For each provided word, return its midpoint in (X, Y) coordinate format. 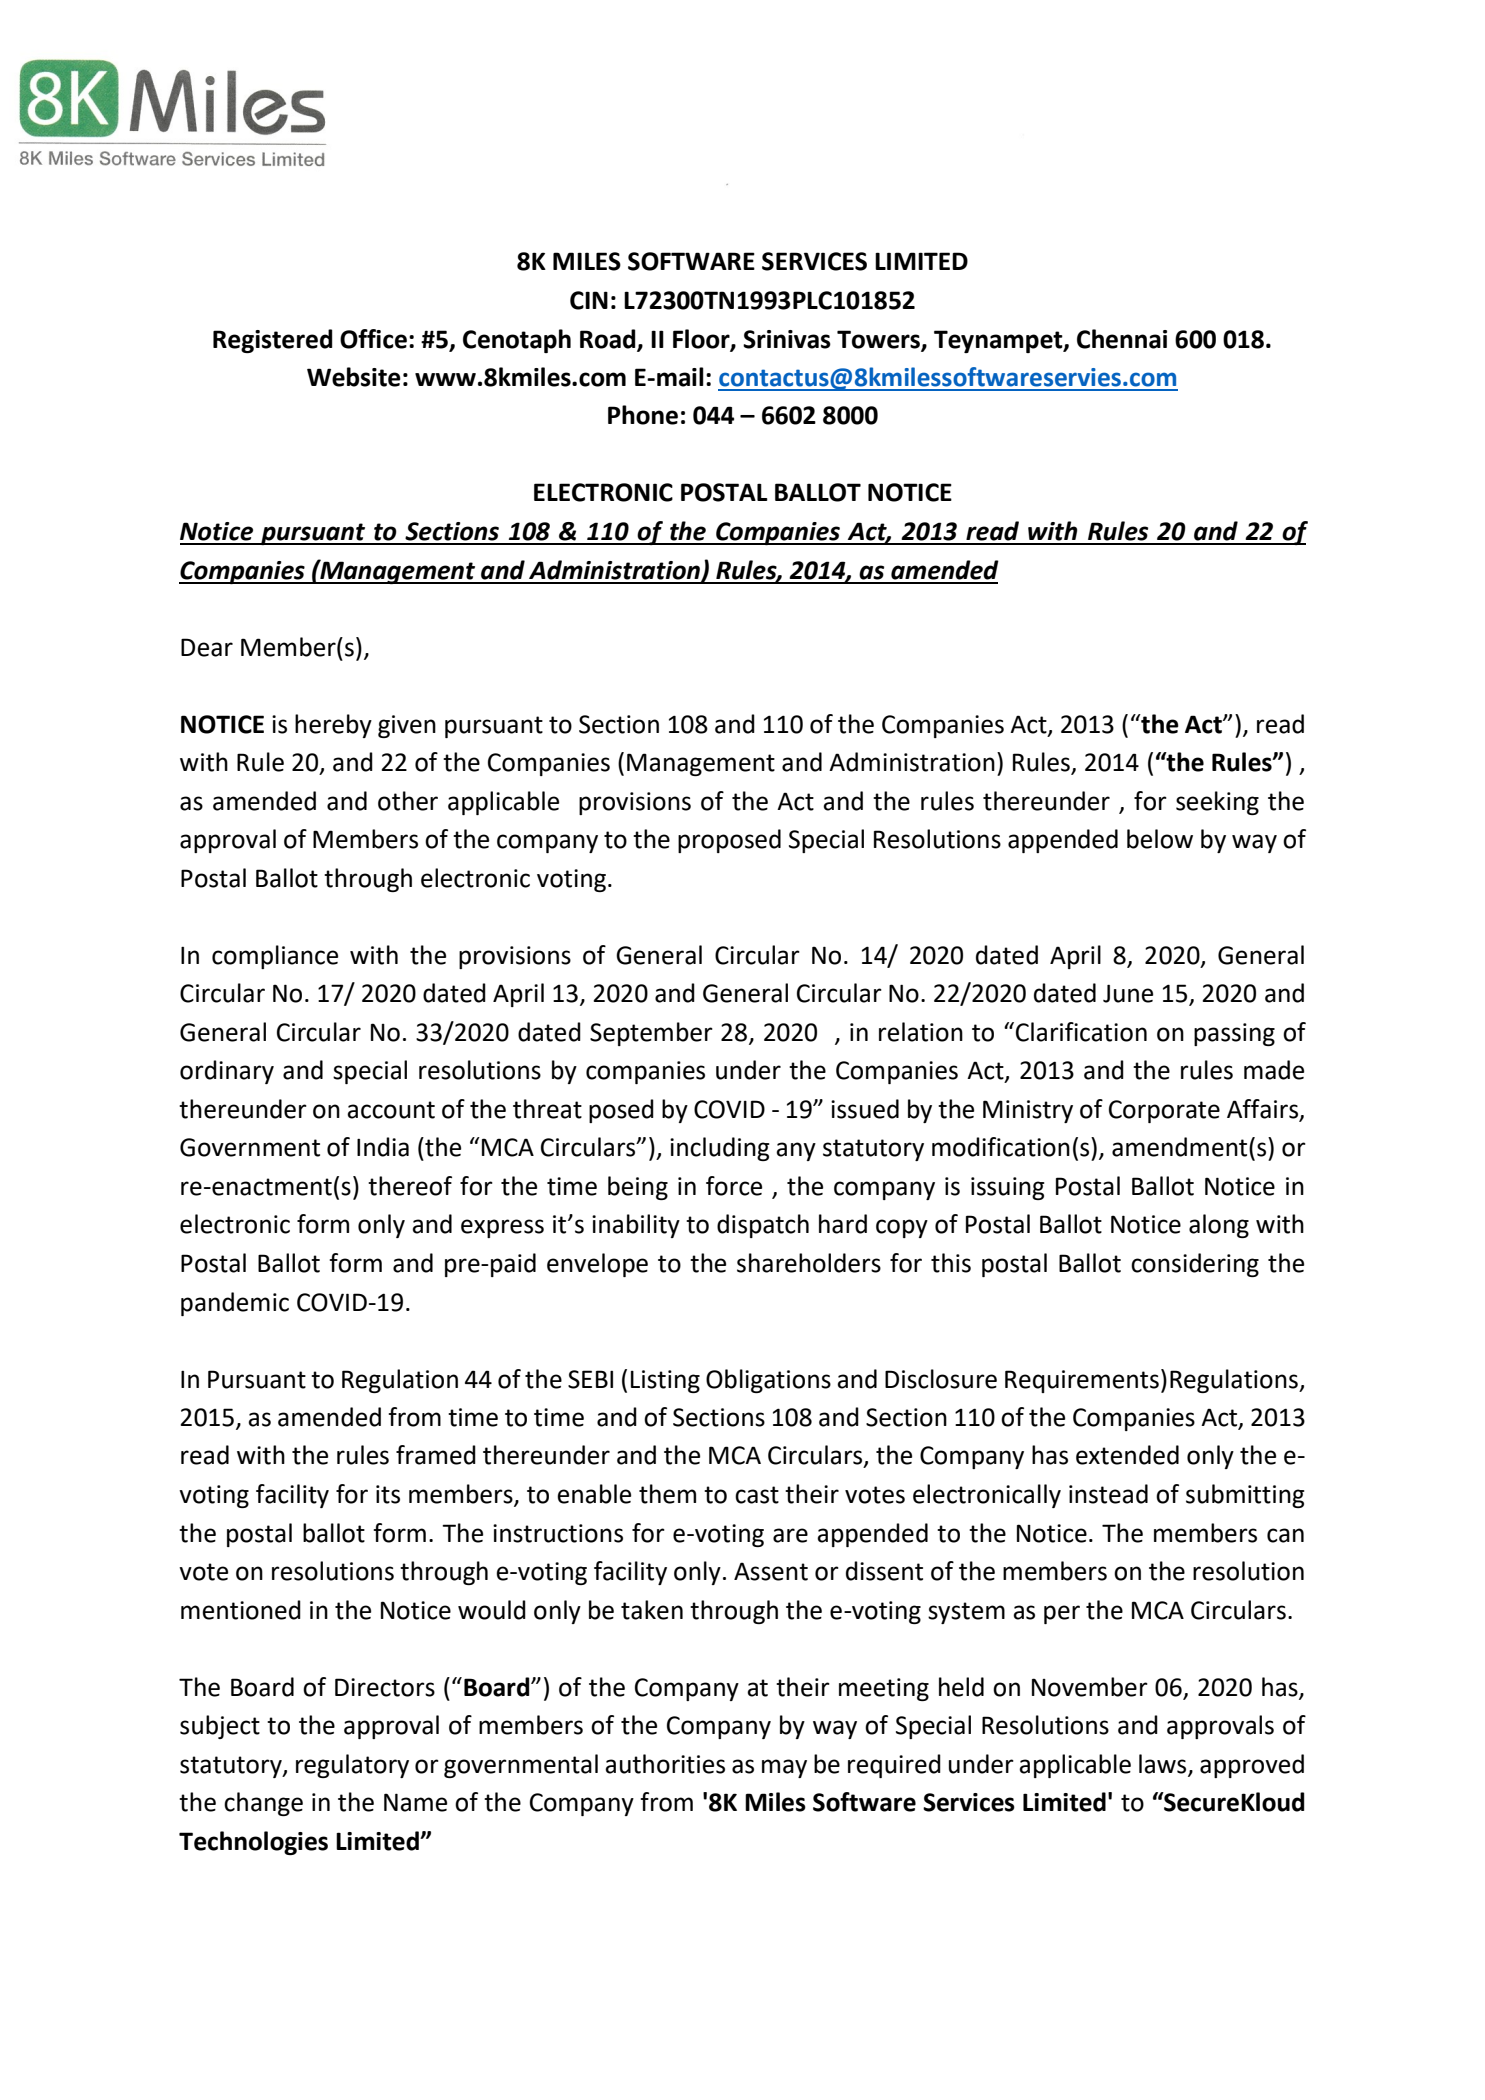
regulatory (352, 1766)
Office (373, 339)
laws (1164, 1764)
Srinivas (787, 339)
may (784, 1768)
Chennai (1122, 339)
